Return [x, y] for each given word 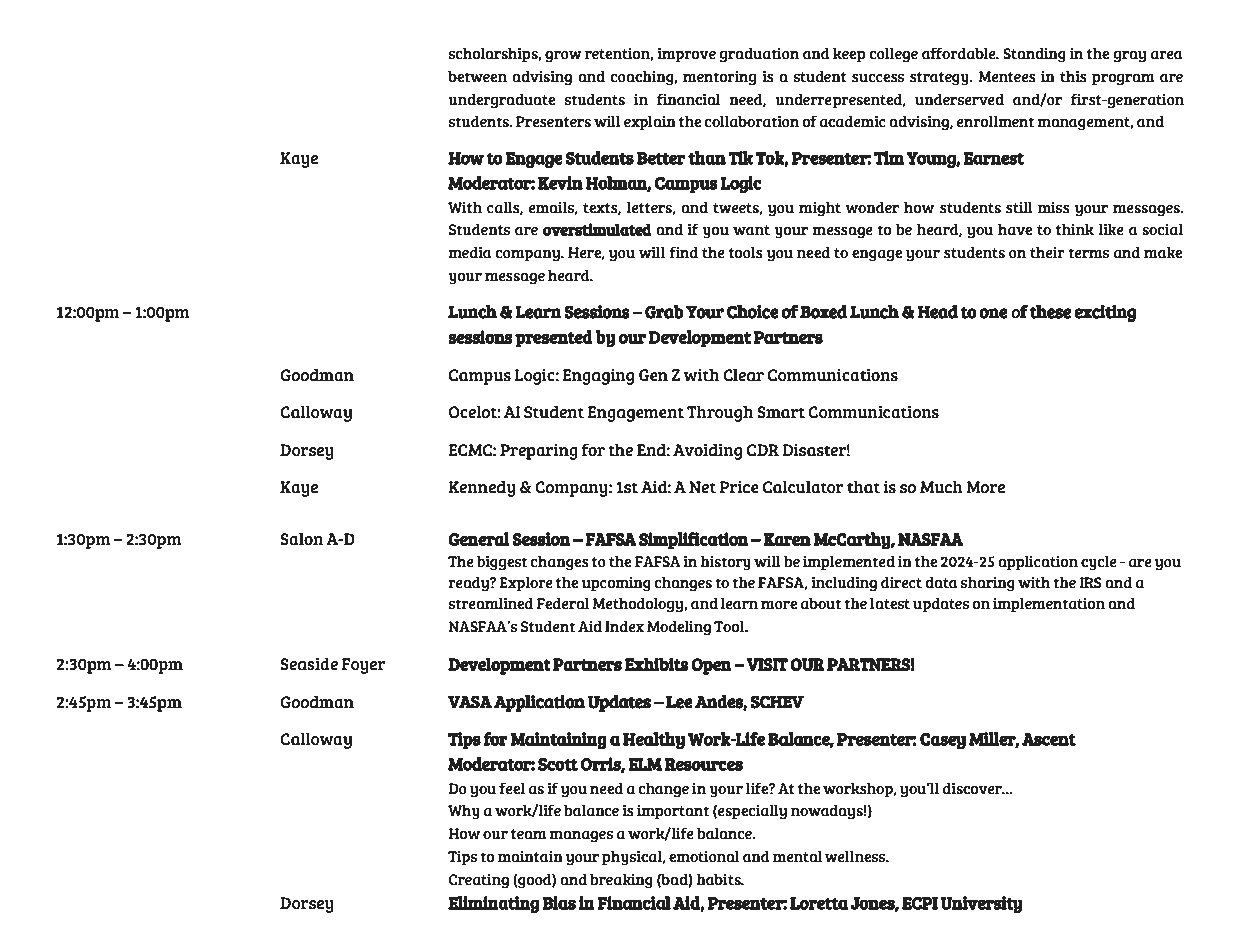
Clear [743, 375]
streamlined [491, 603]
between [477, 76]
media [470, 252]
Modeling [679, 628]
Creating [479, 881]
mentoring [719, 78]
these [1050, 312]
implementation [1049, 605]
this [1073, 76]
